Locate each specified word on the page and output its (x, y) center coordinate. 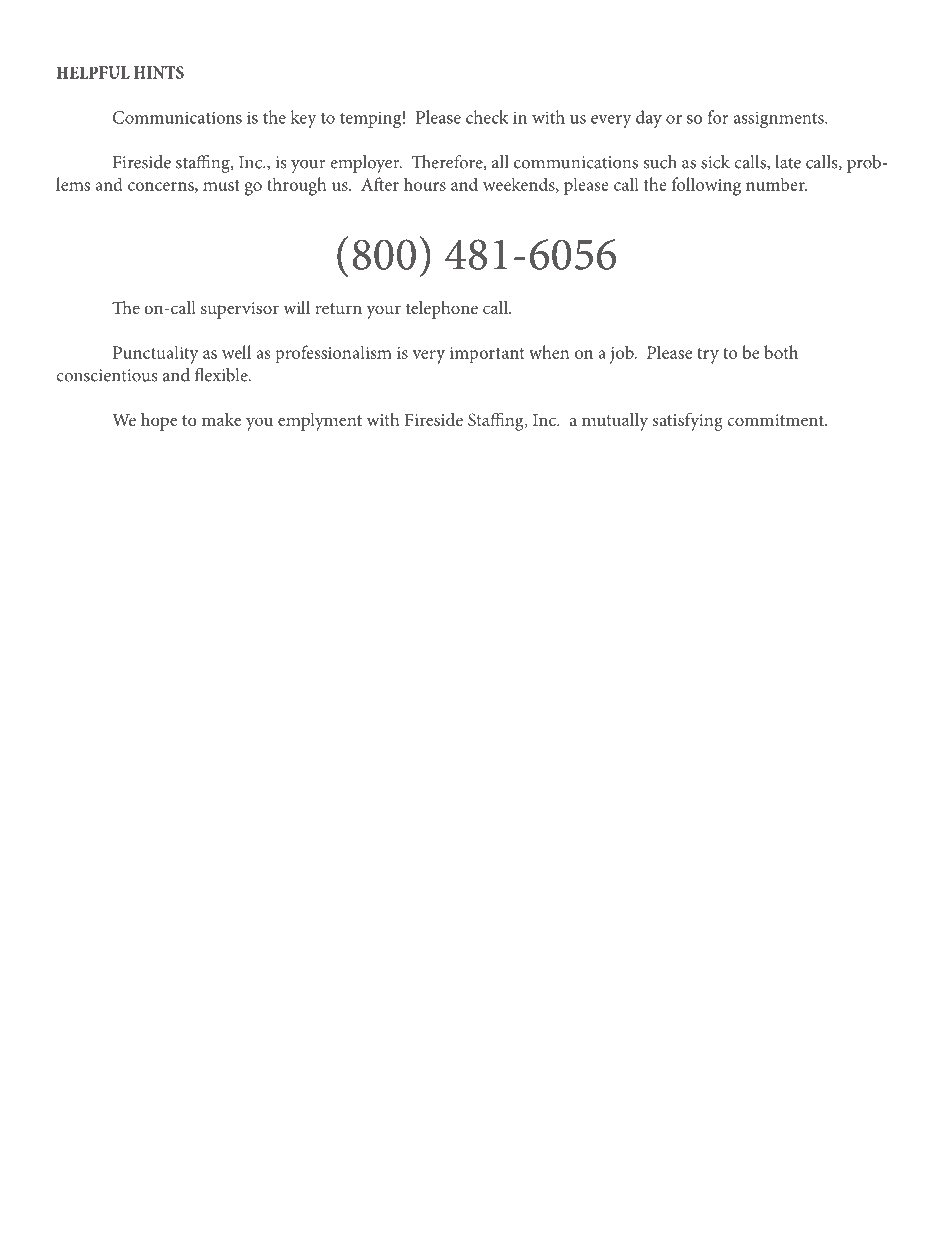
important (487, 355)
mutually (615, 422)
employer (366, 164)
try (708, 356)
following (706, 186)
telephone (442, 310)
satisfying (688, 422)
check (487, 117)
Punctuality (155, 354)
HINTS (159, 72)
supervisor (240, 310)
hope (159, 422)
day (649, 119)
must (221, 185)
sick (715, 162)
